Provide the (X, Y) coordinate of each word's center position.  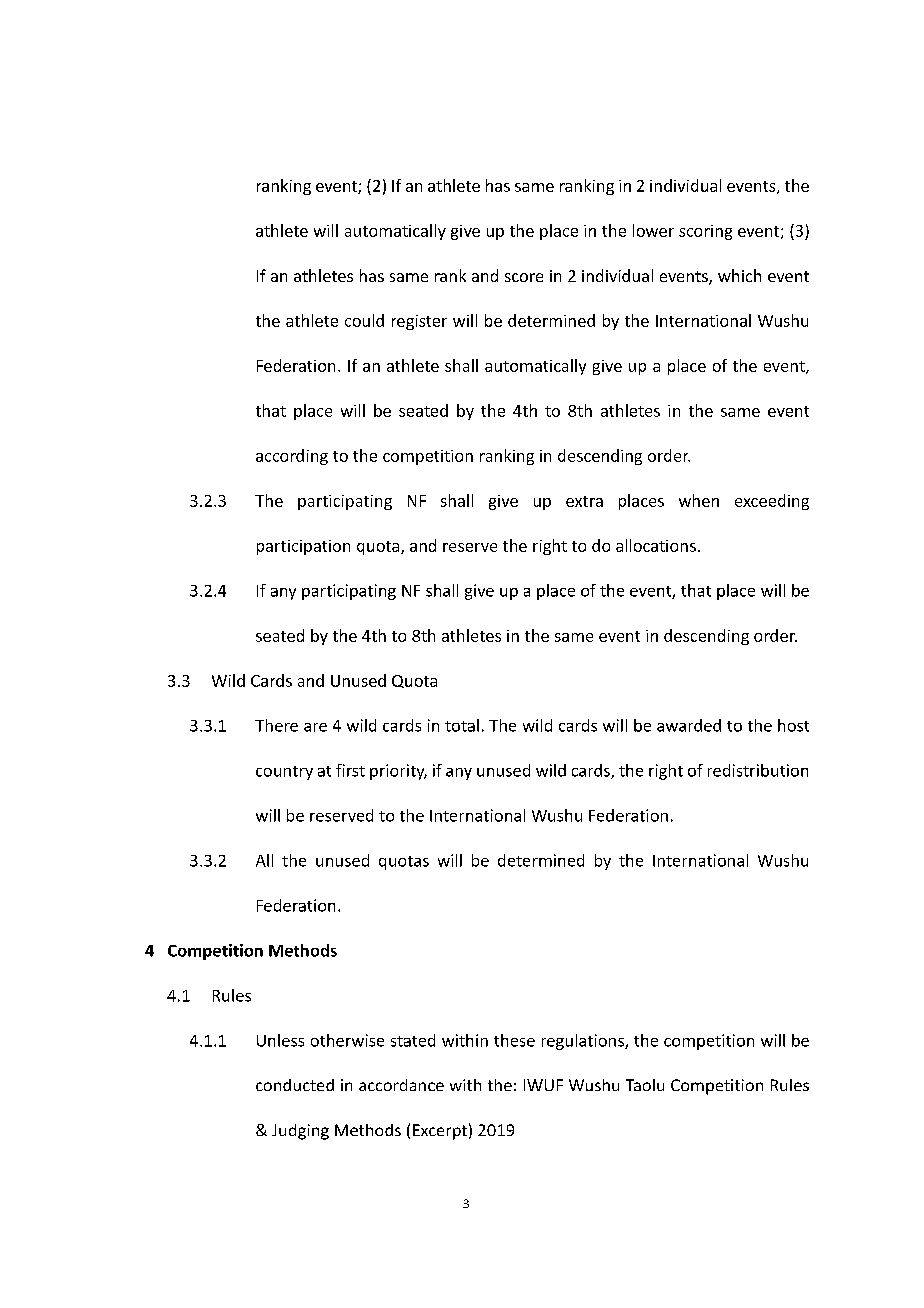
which (739, 275)
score (524, 277)
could (364, 320)
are (315, 727)
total (462, 725)
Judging (300, 1132)
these (514, 1040)
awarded (689, 725)
